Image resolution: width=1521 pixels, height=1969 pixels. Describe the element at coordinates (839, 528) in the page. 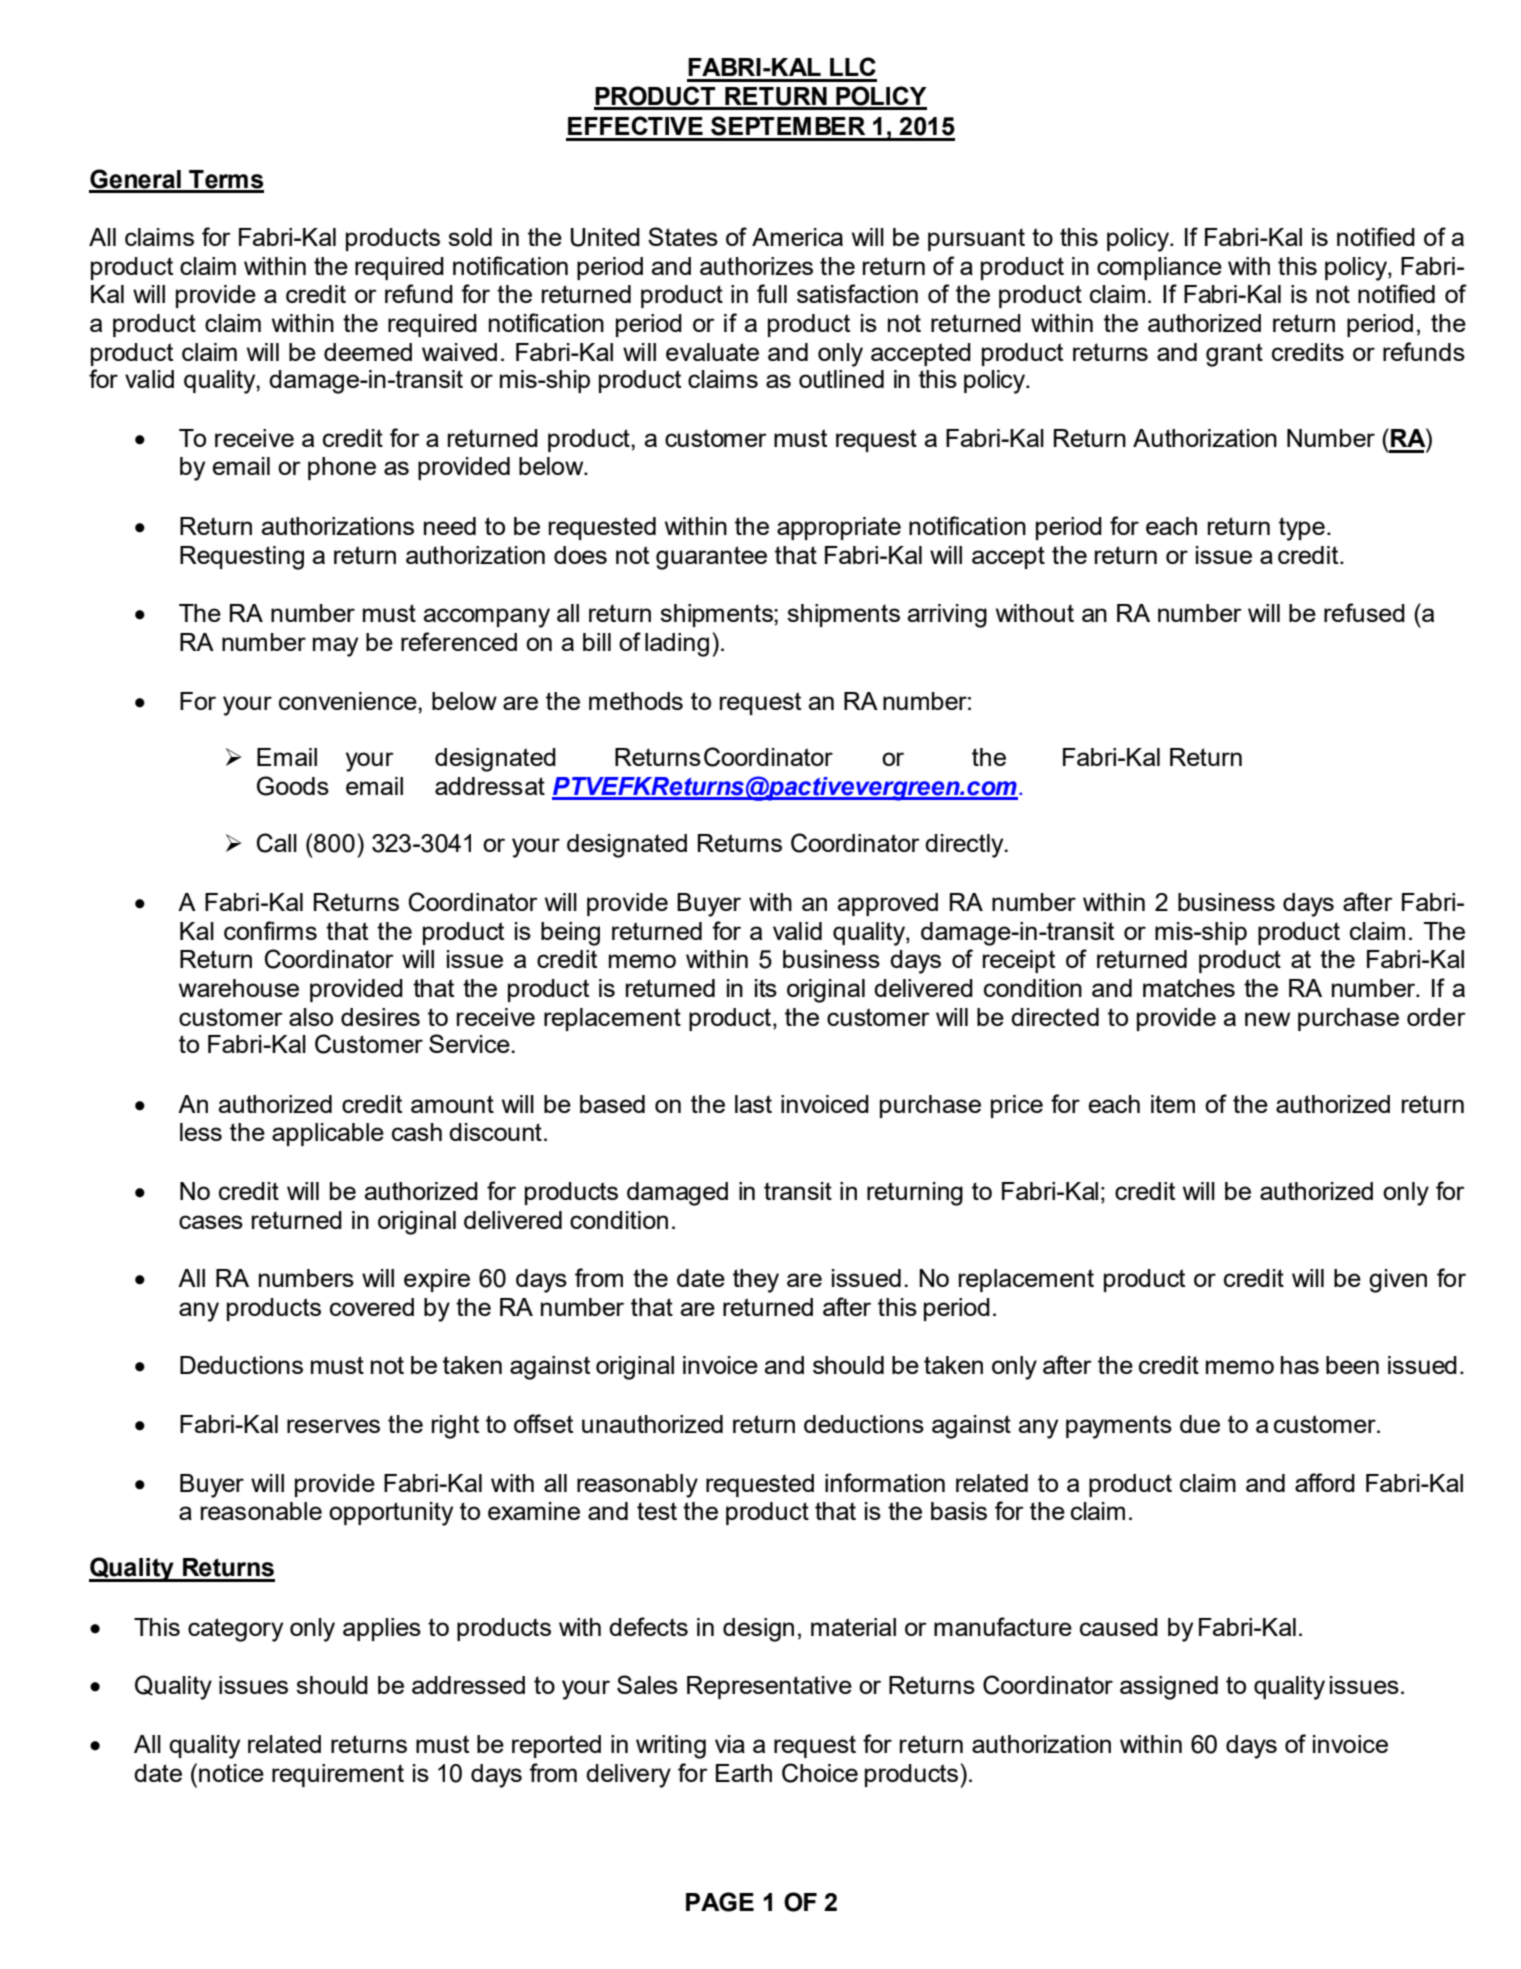

I see `appropriate` at that location.
